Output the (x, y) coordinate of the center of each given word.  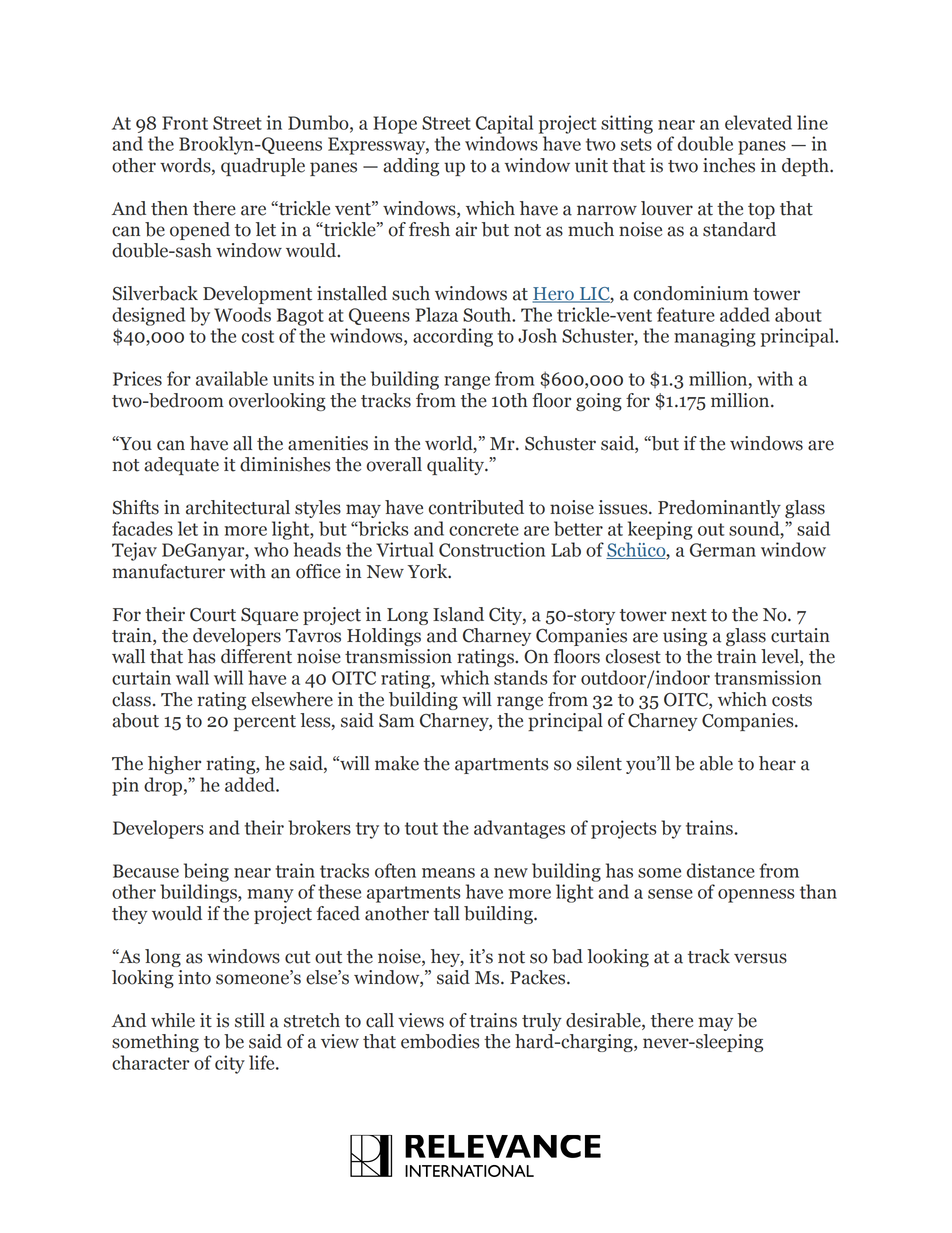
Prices (137, 378)
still (250, 1020)
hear (777, 763)
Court (213, 615)
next (689, 615)
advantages (519, 829)
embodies (440, 1041)
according (453, 337)
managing (715, 337)
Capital (504, 124)
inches (729, 165)
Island (458, 614)
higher (174, 765)
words (186, 166)
